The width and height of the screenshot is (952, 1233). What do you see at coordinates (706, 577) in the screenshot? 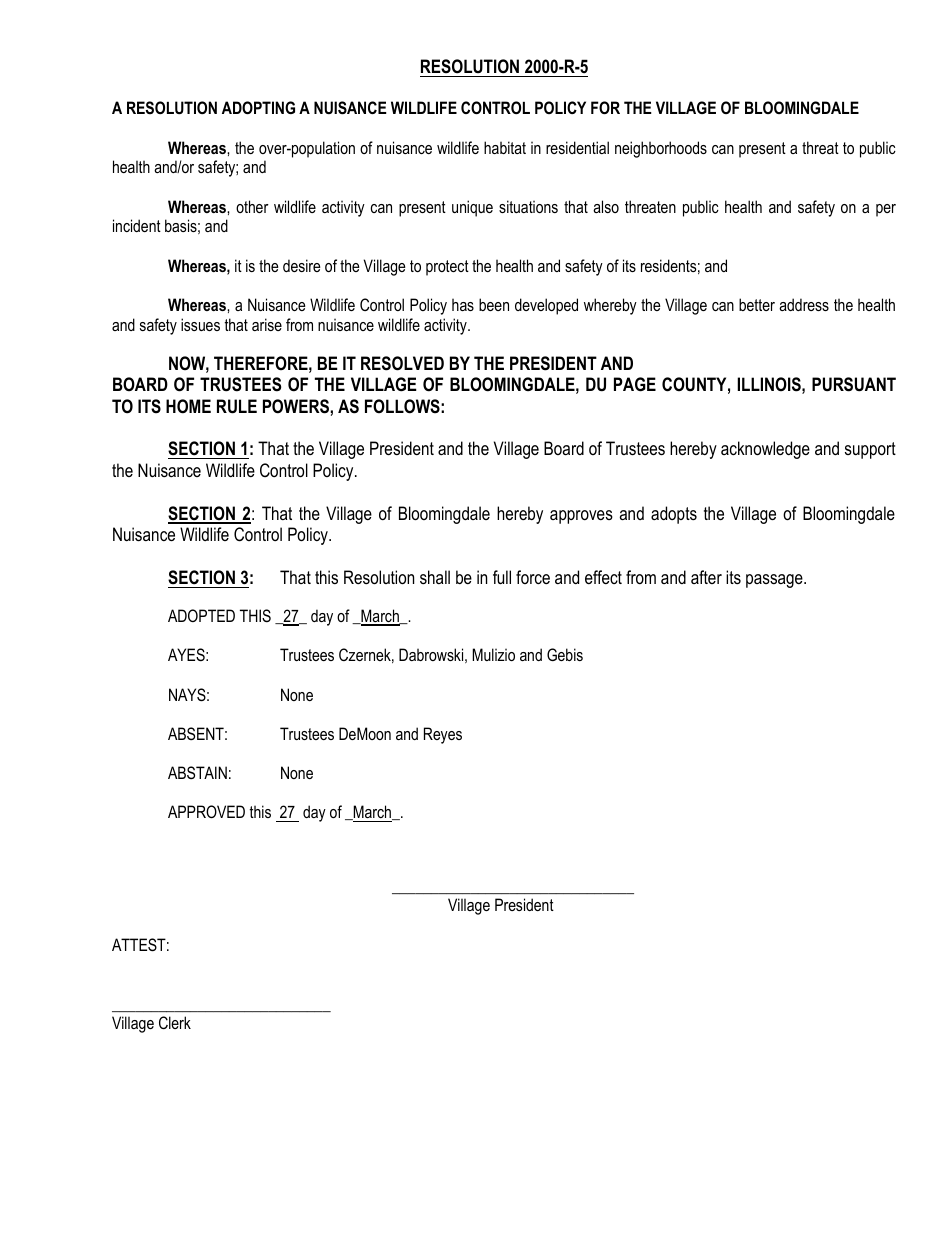
I see `after` at bounding box center [706, 577].
